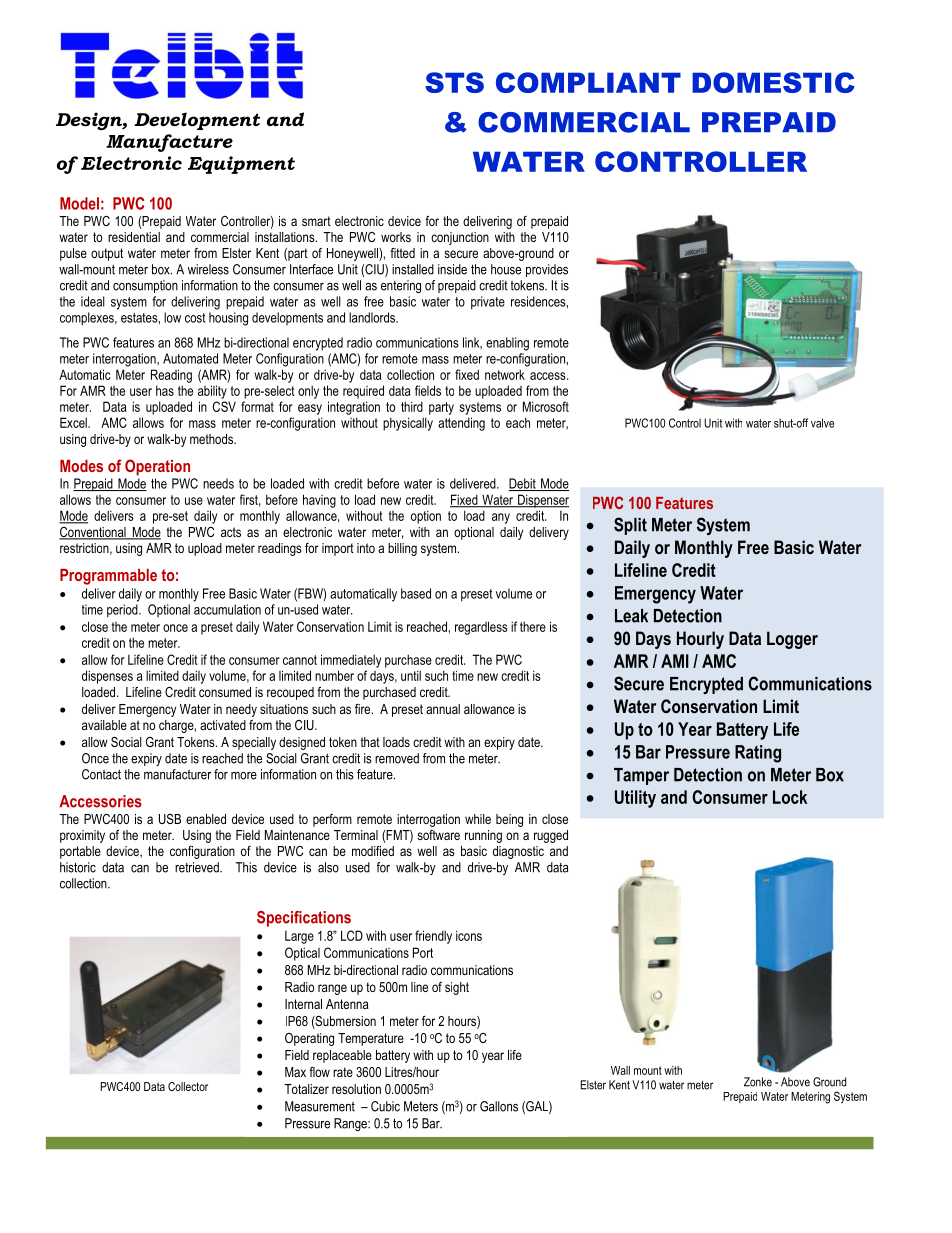 This screenshot has height=1233, width=952. Describe the element at coordinates (792, 640) in the screenshot. I see `Logger` at that location.
